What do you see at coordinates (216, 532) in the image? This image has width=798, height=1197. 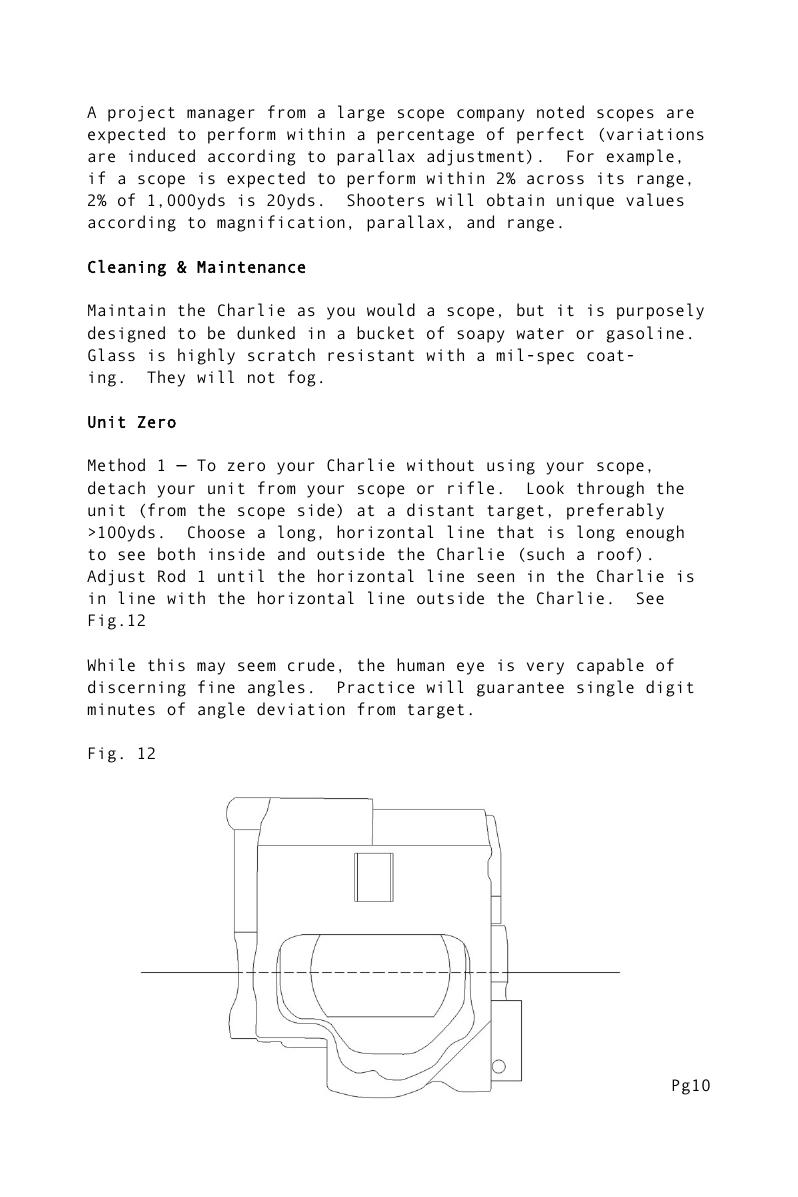 I see `Choose` at bounding box center [216, 532].
